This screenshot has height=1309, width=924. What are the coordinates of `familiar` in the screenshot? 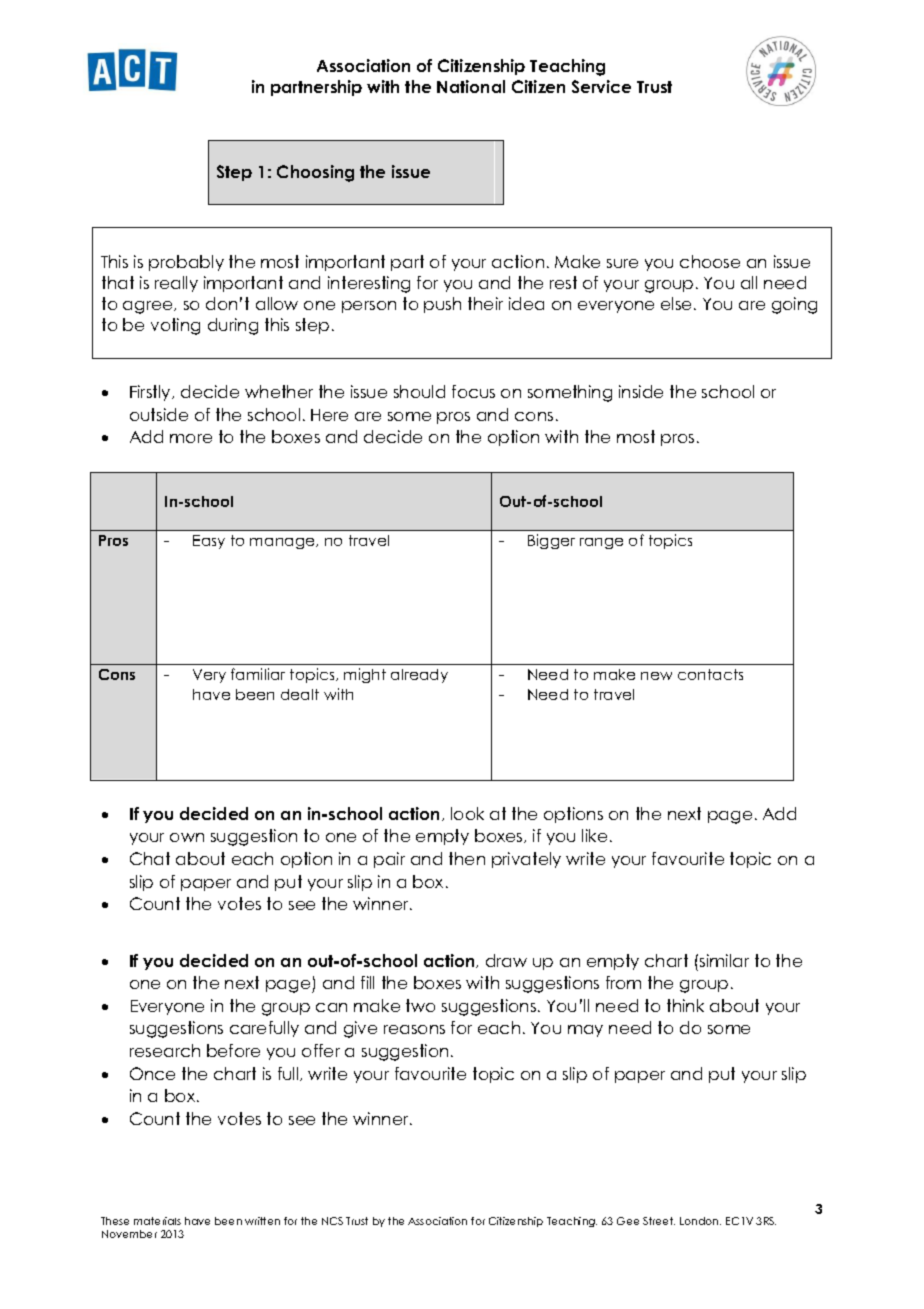 It's located at (258, 674).
